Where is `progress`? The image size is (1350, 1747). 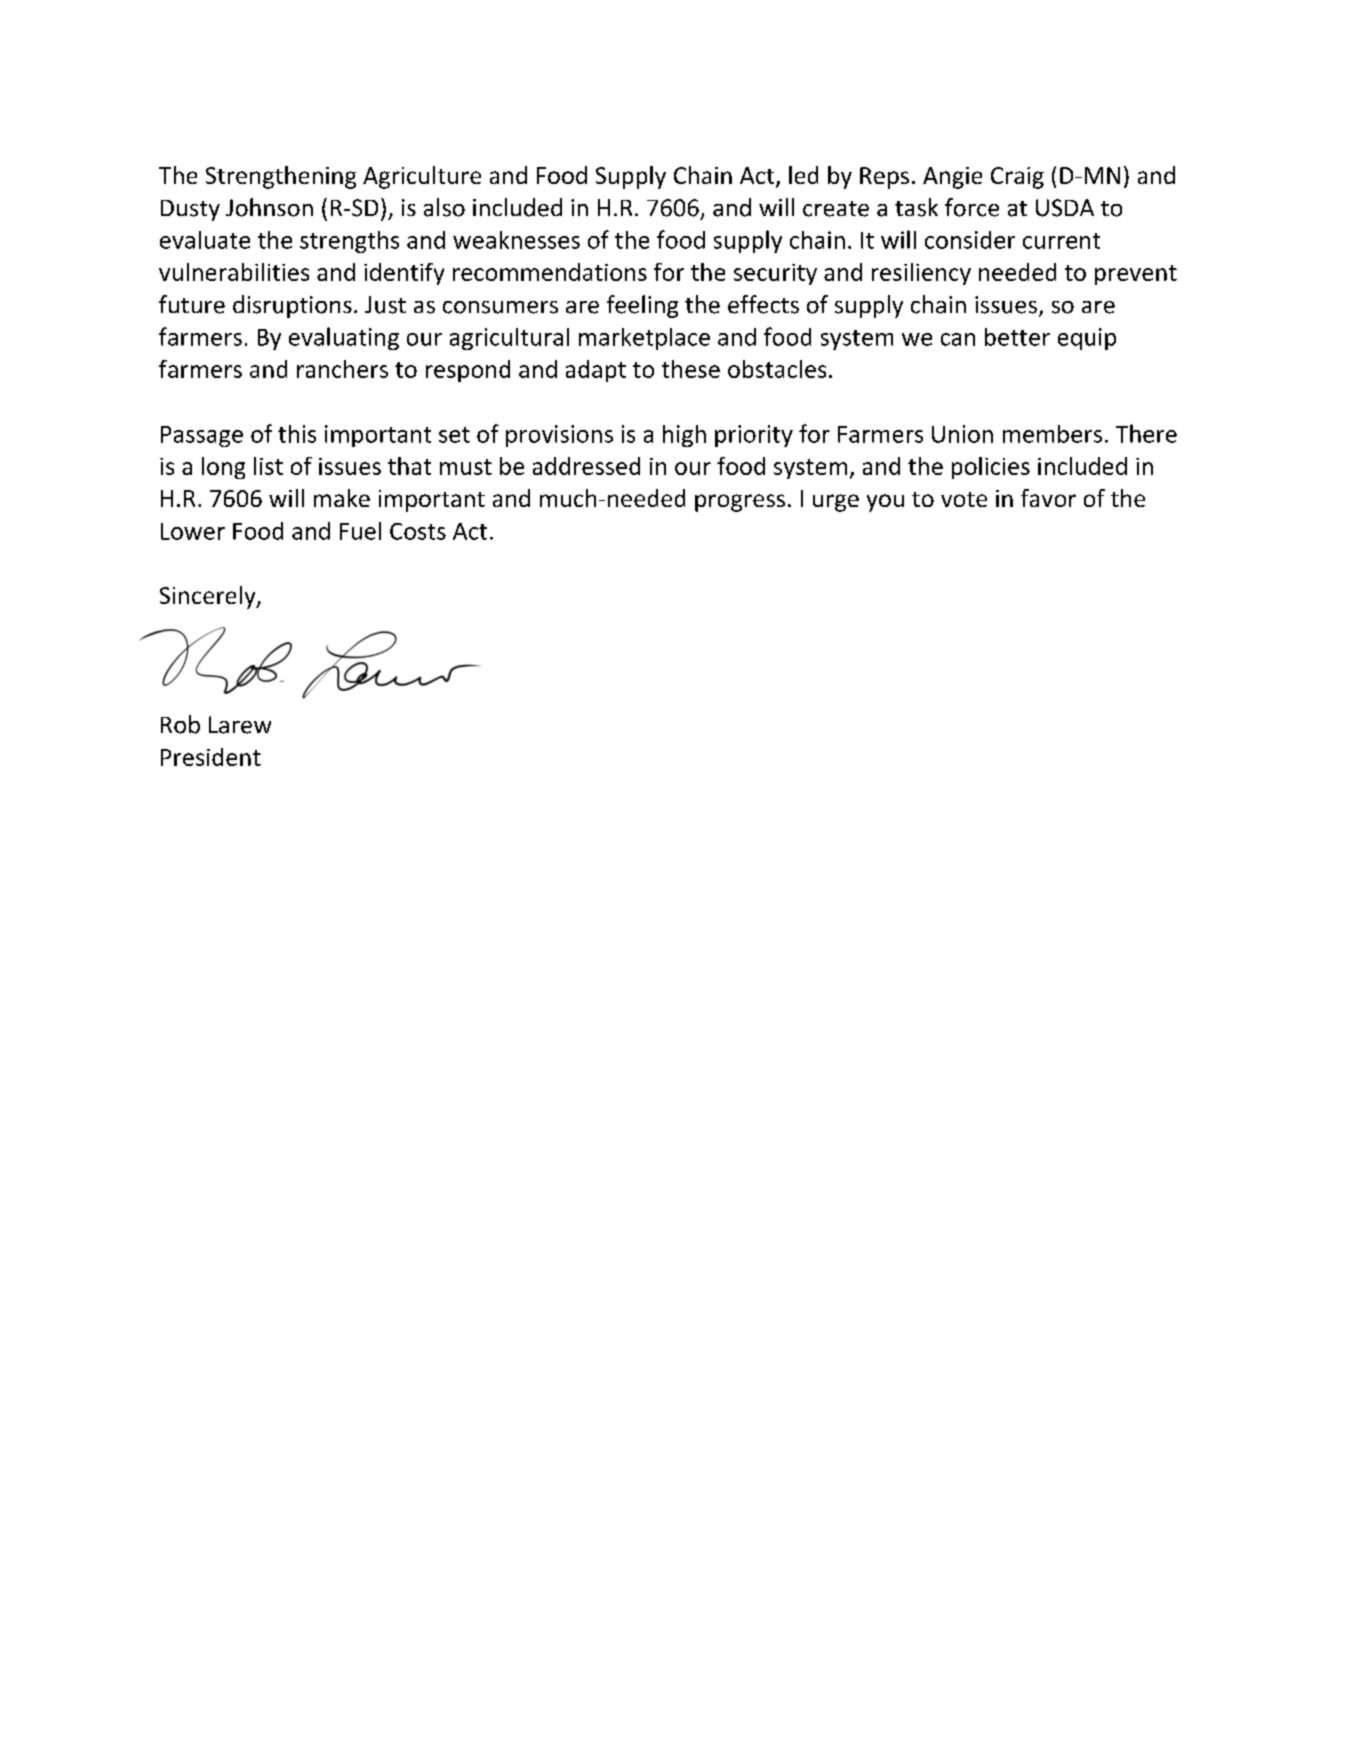 progress is located at coordinates (740, 503).
